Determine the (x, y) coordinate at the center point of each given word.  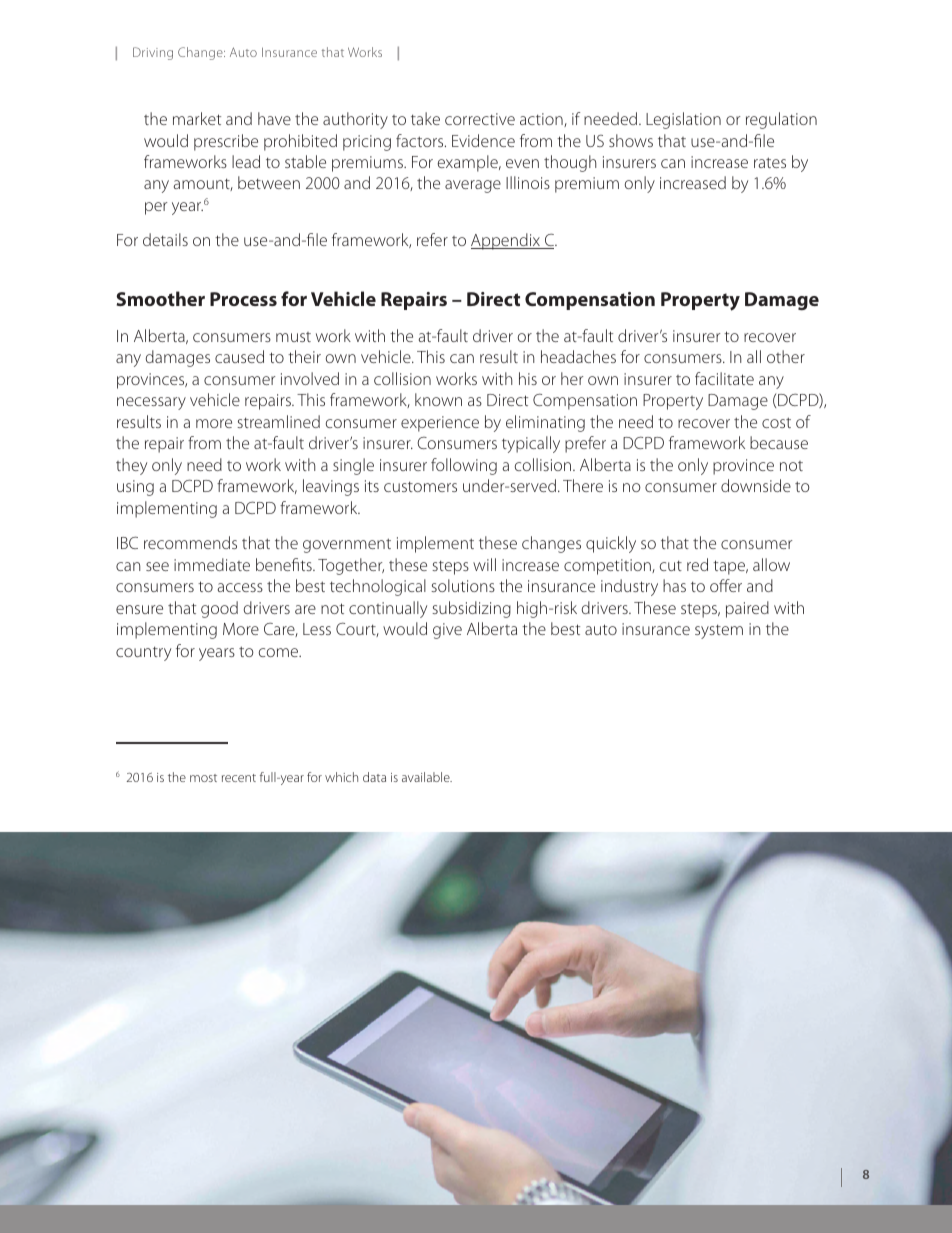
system (719, 632)
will (484, 564)
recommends (190, 542)
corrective (480, 119)
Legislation (683, 120)
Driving (153, 53)
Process (243, 299)
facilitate (724, 378)
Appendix (506, 241)
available (427, 777)
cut (671, 566)
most (203, 778)
